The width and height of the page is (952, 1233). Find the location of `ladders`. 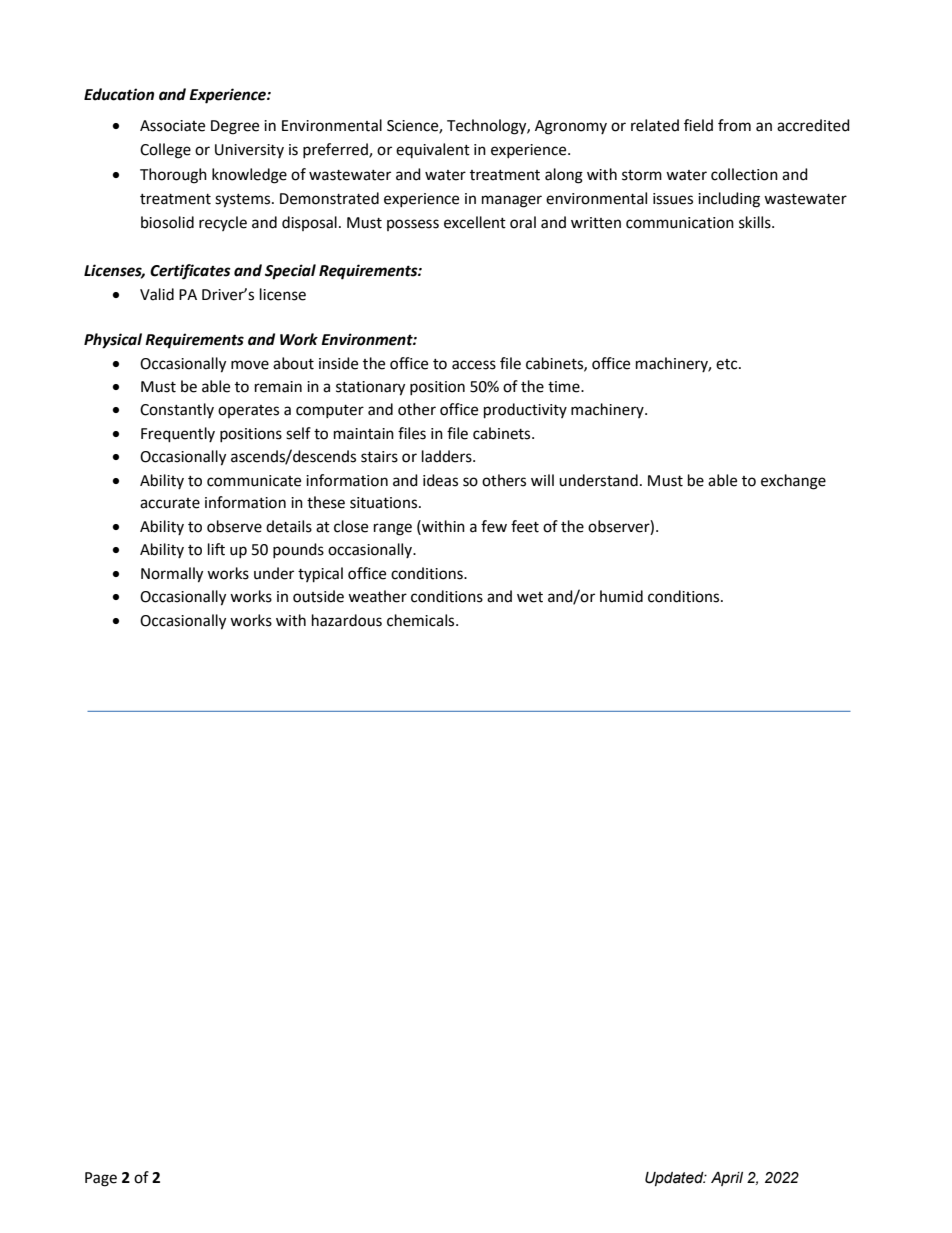

ladders is located at coordinates (448, 456).
